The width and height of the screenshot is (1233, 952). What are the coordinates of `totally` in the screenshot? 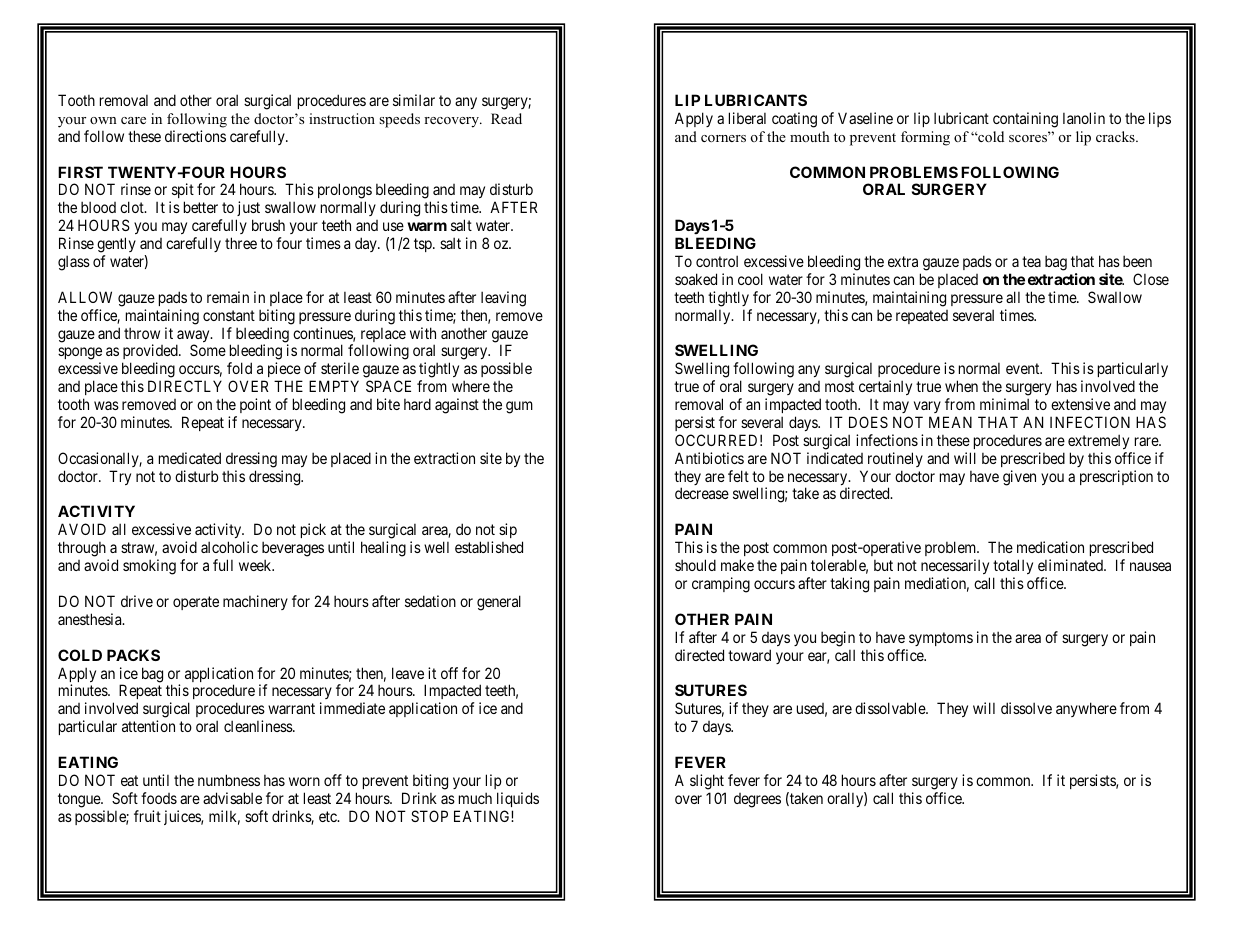 It's located at (1013, 568).
